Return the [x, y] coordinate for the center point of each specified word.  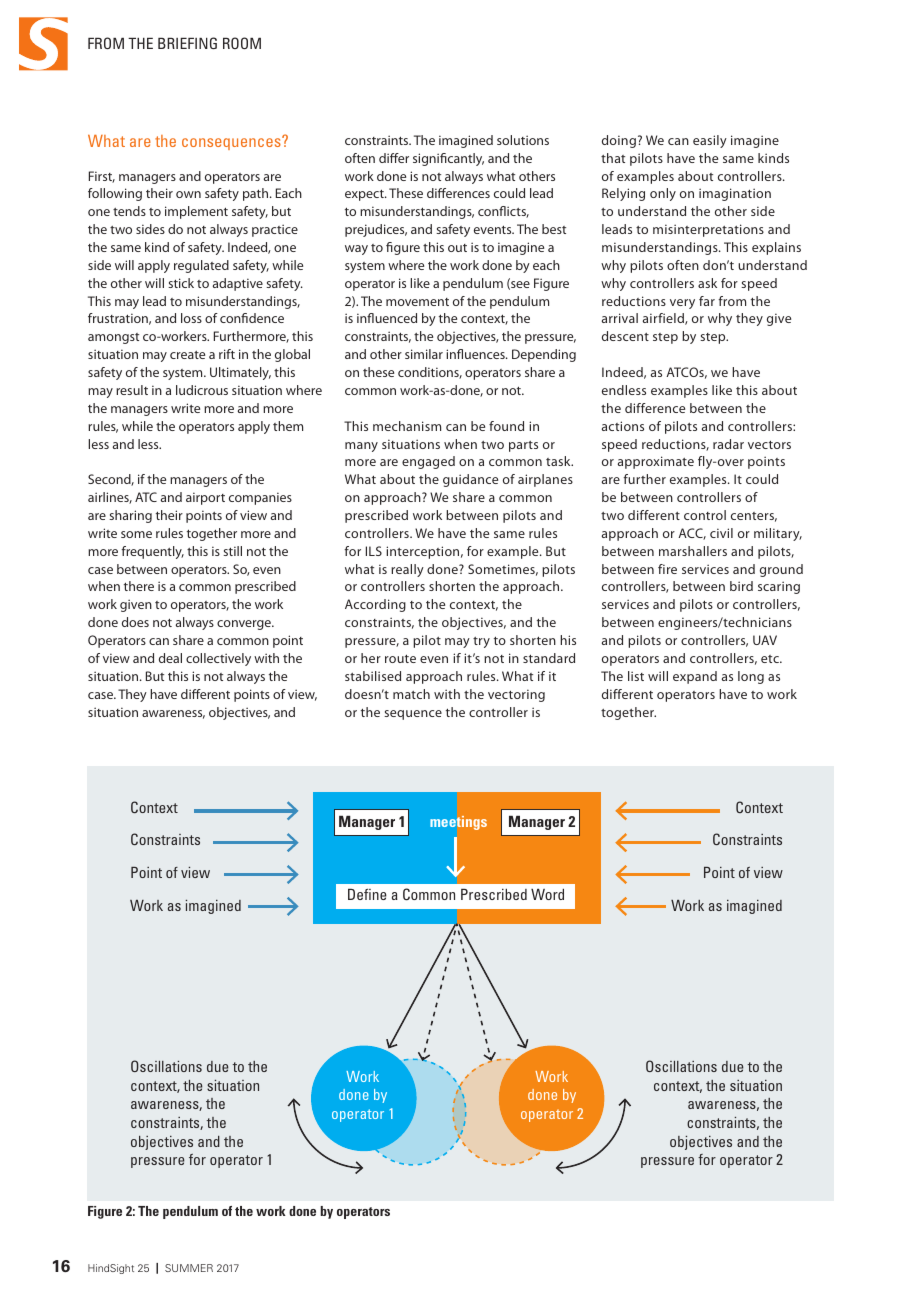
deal [170, 658]
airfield [664, 319]
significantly [448, 159]
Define [367, 894]
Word [547, 894]
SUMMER [189, 1268]
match [411, 694]
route [400, 658]
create [187, 355]
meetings [458, 823]
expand [695, 677]
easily [710, 141]
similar [424, 354]
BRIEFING [187, 43]
